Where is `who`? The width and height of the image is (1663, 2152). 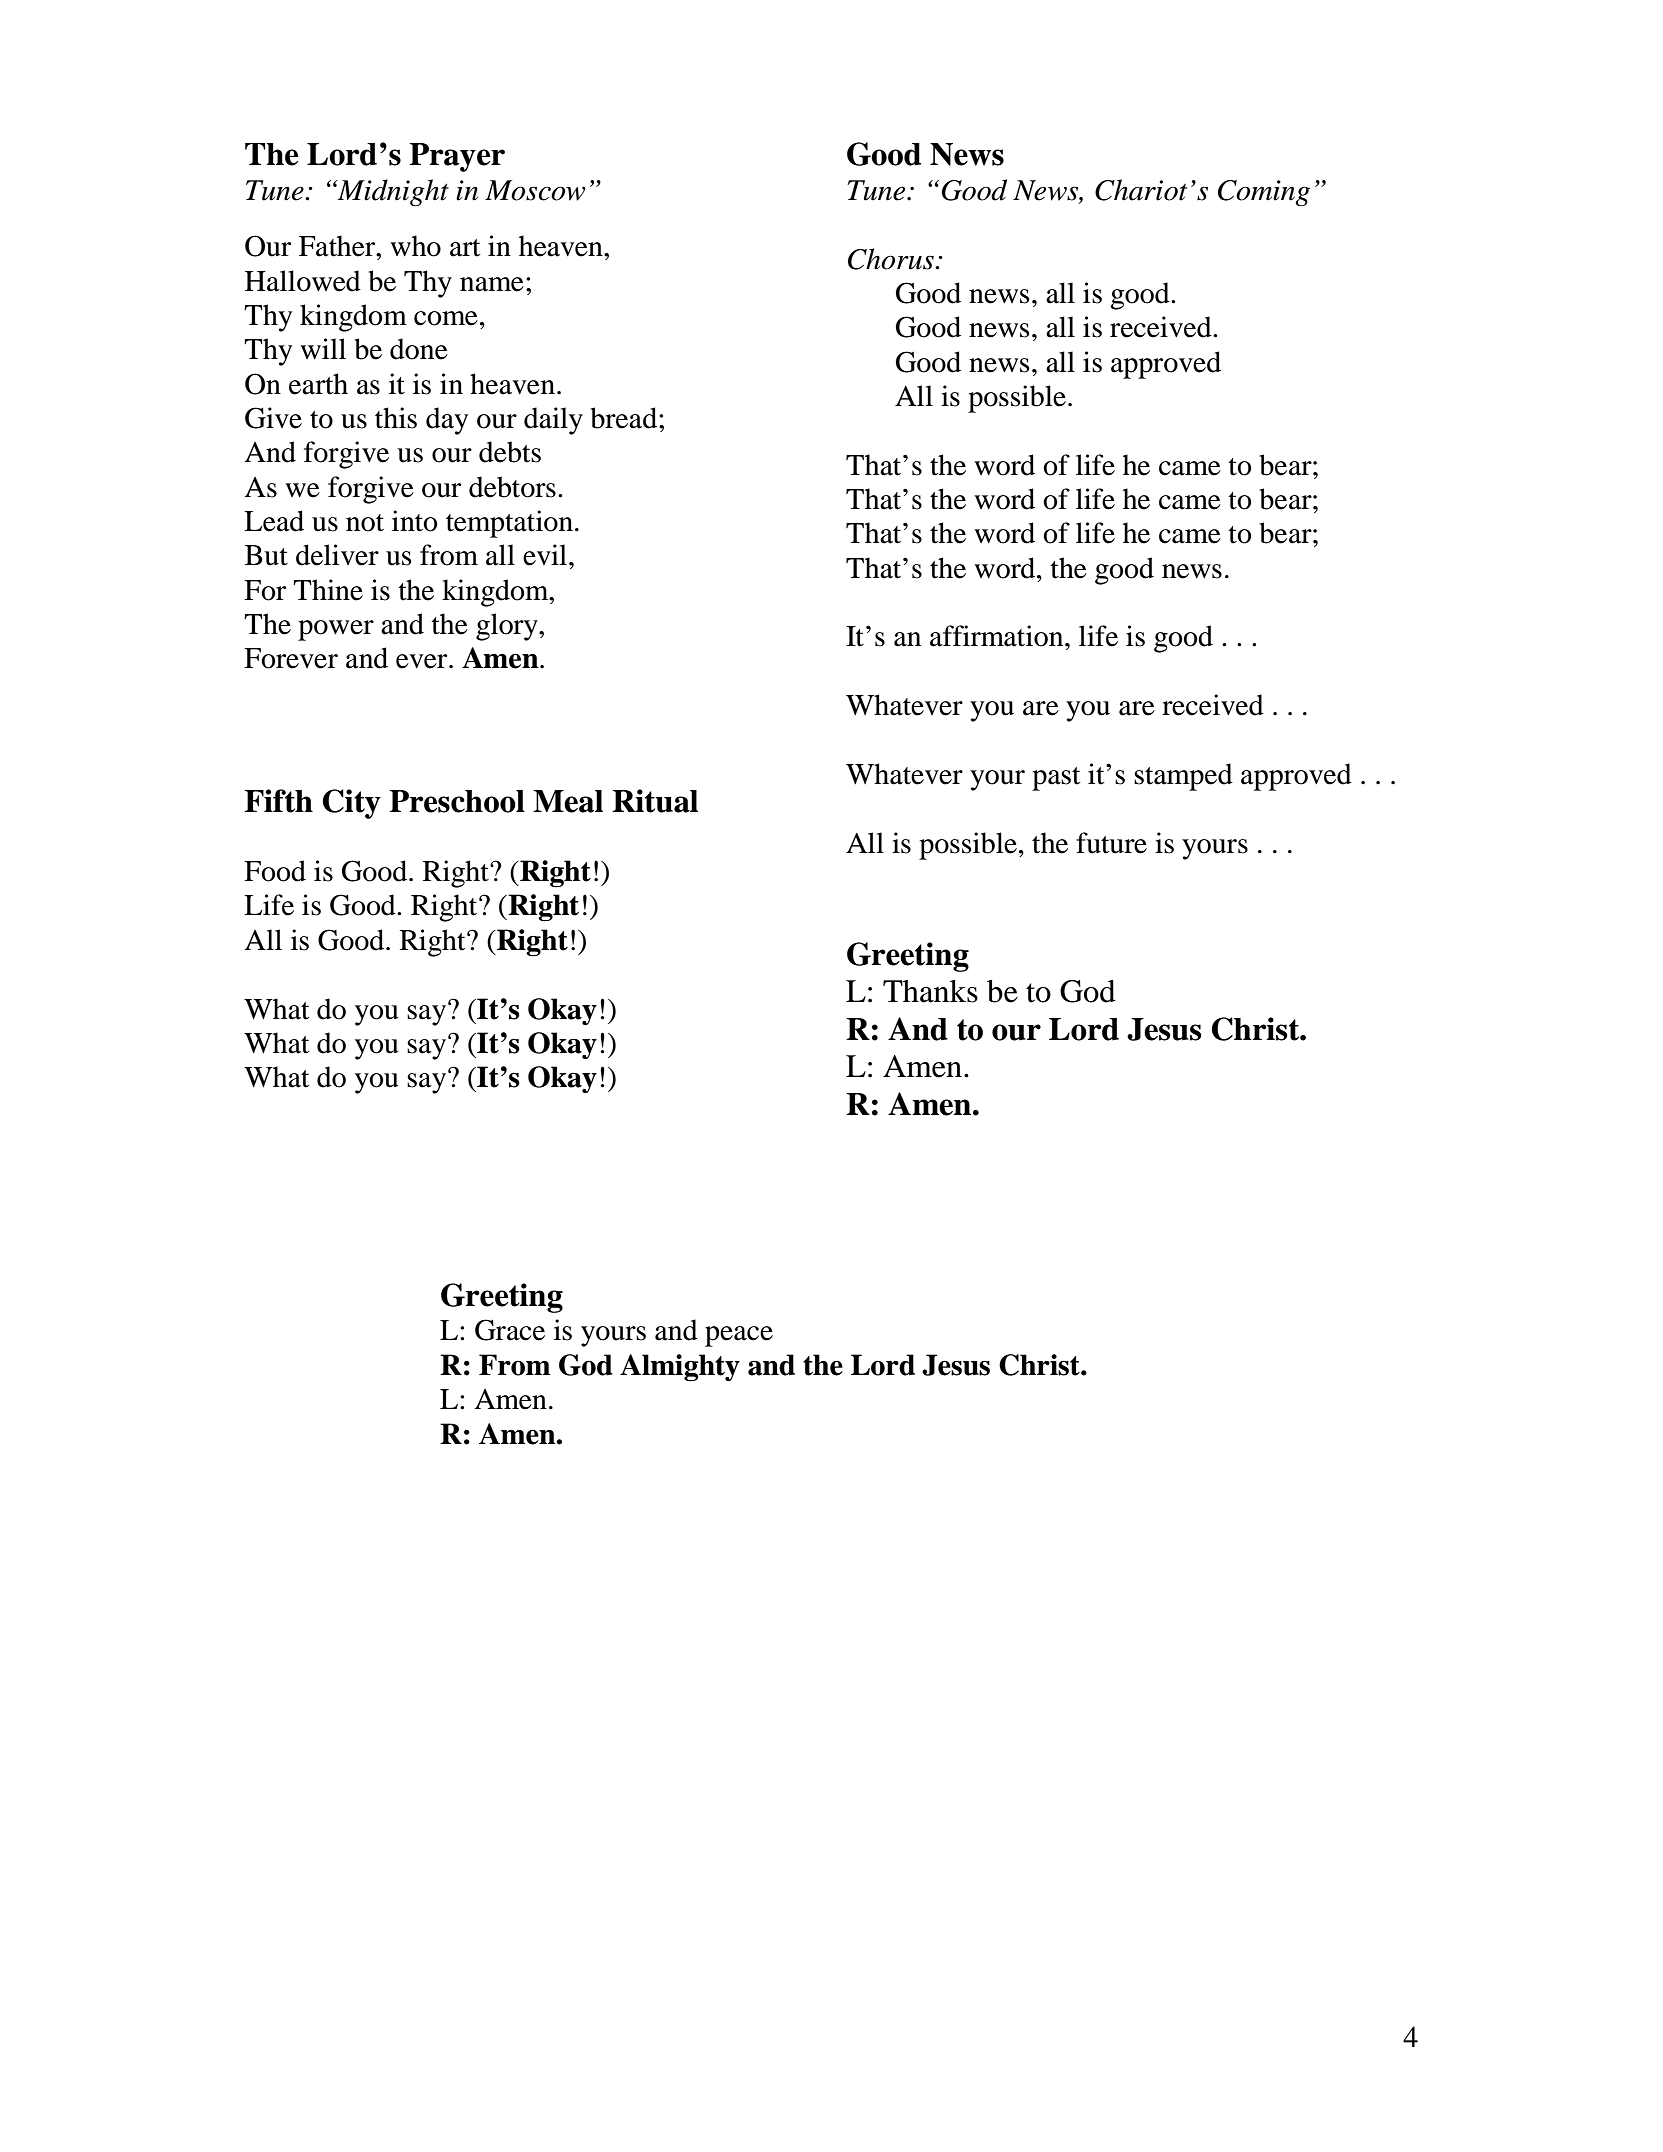
who is located at coordinates (415, 246).
